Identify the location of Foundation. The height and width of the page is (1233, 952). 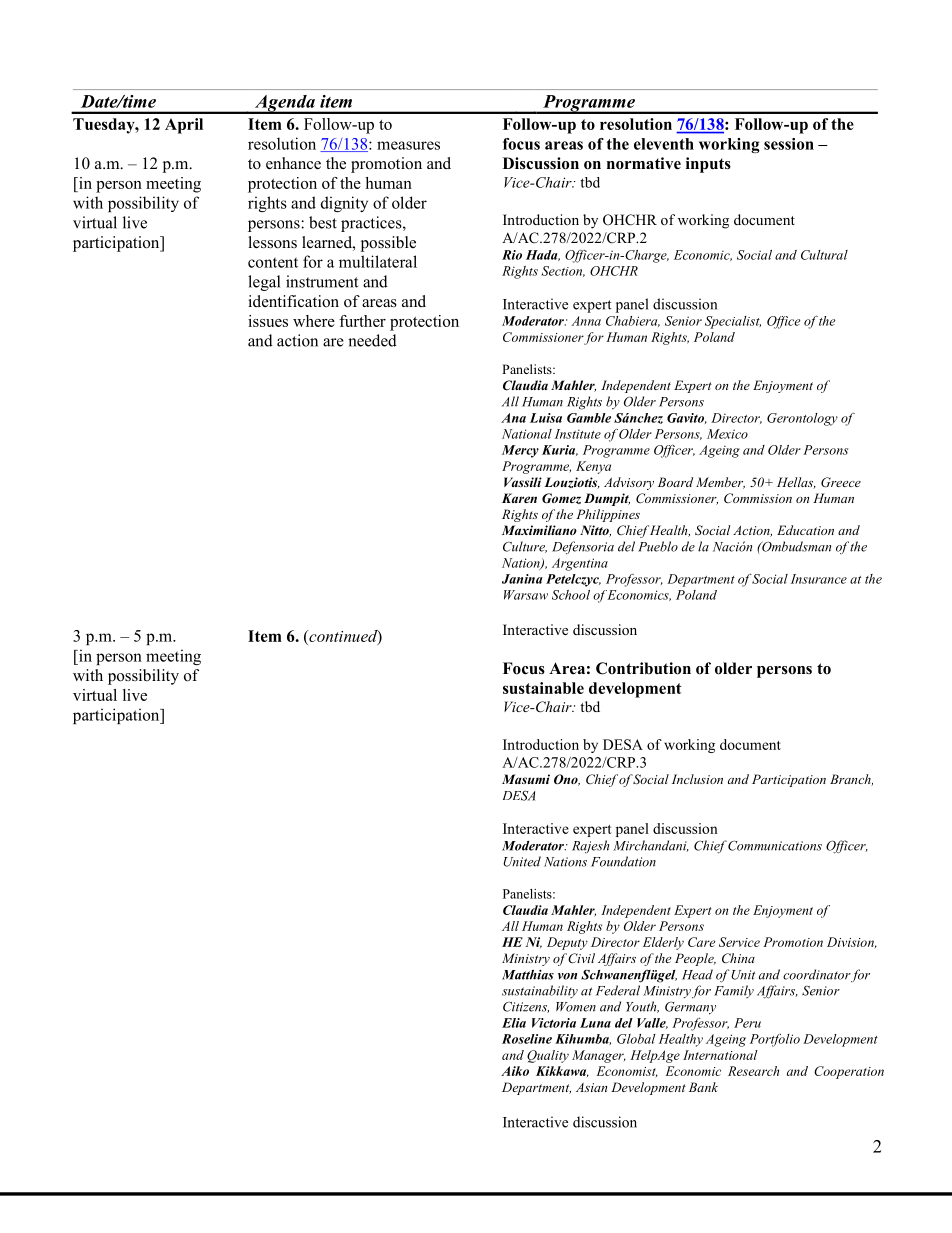
(623, 861).
